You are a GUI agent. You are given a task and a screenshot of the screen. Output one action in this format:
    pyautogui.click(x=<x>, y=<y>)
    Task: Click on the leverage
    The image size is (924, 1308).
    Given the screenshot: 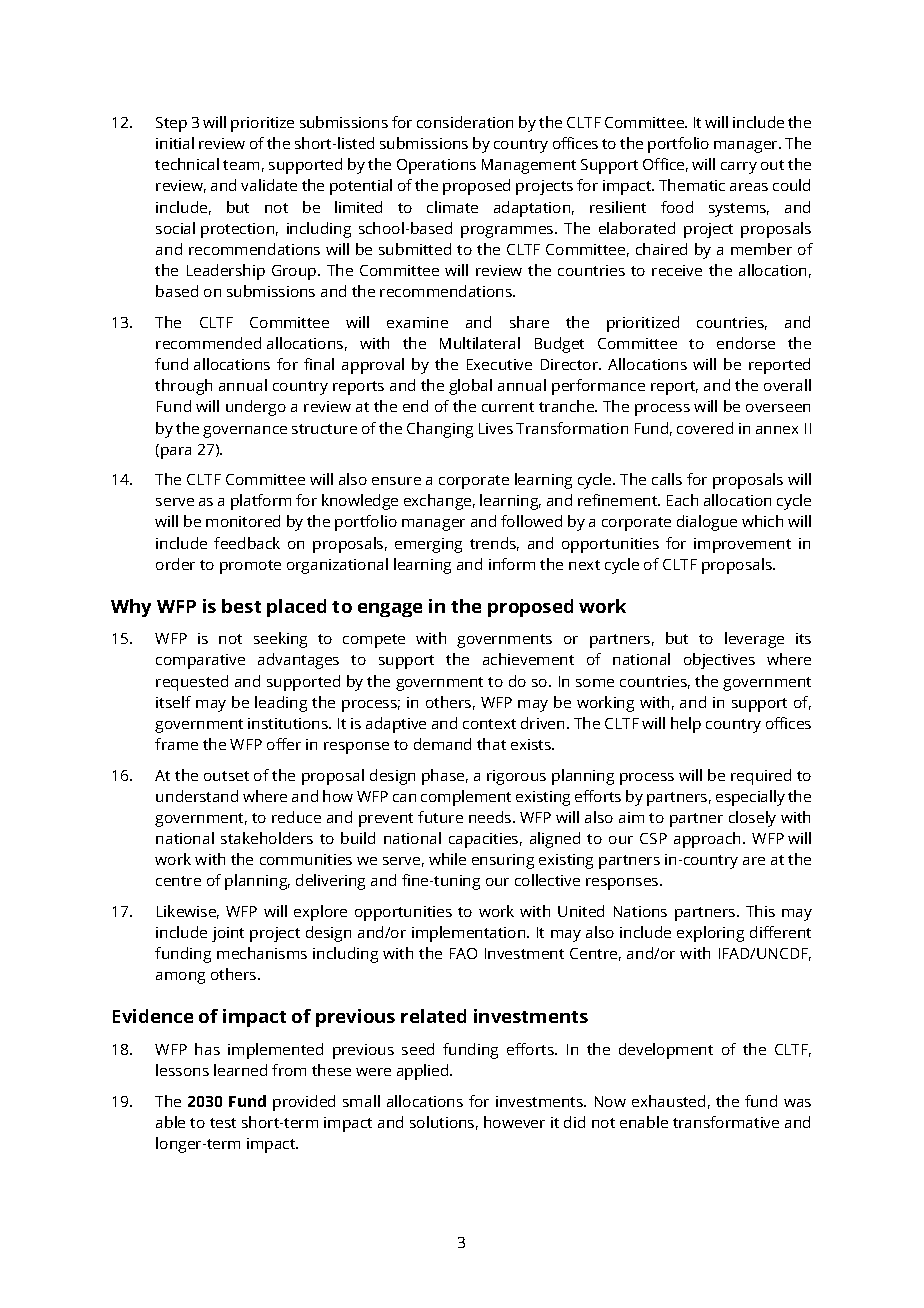 What is the action you would take?
    pyautogui.click(x=754, y=640)
